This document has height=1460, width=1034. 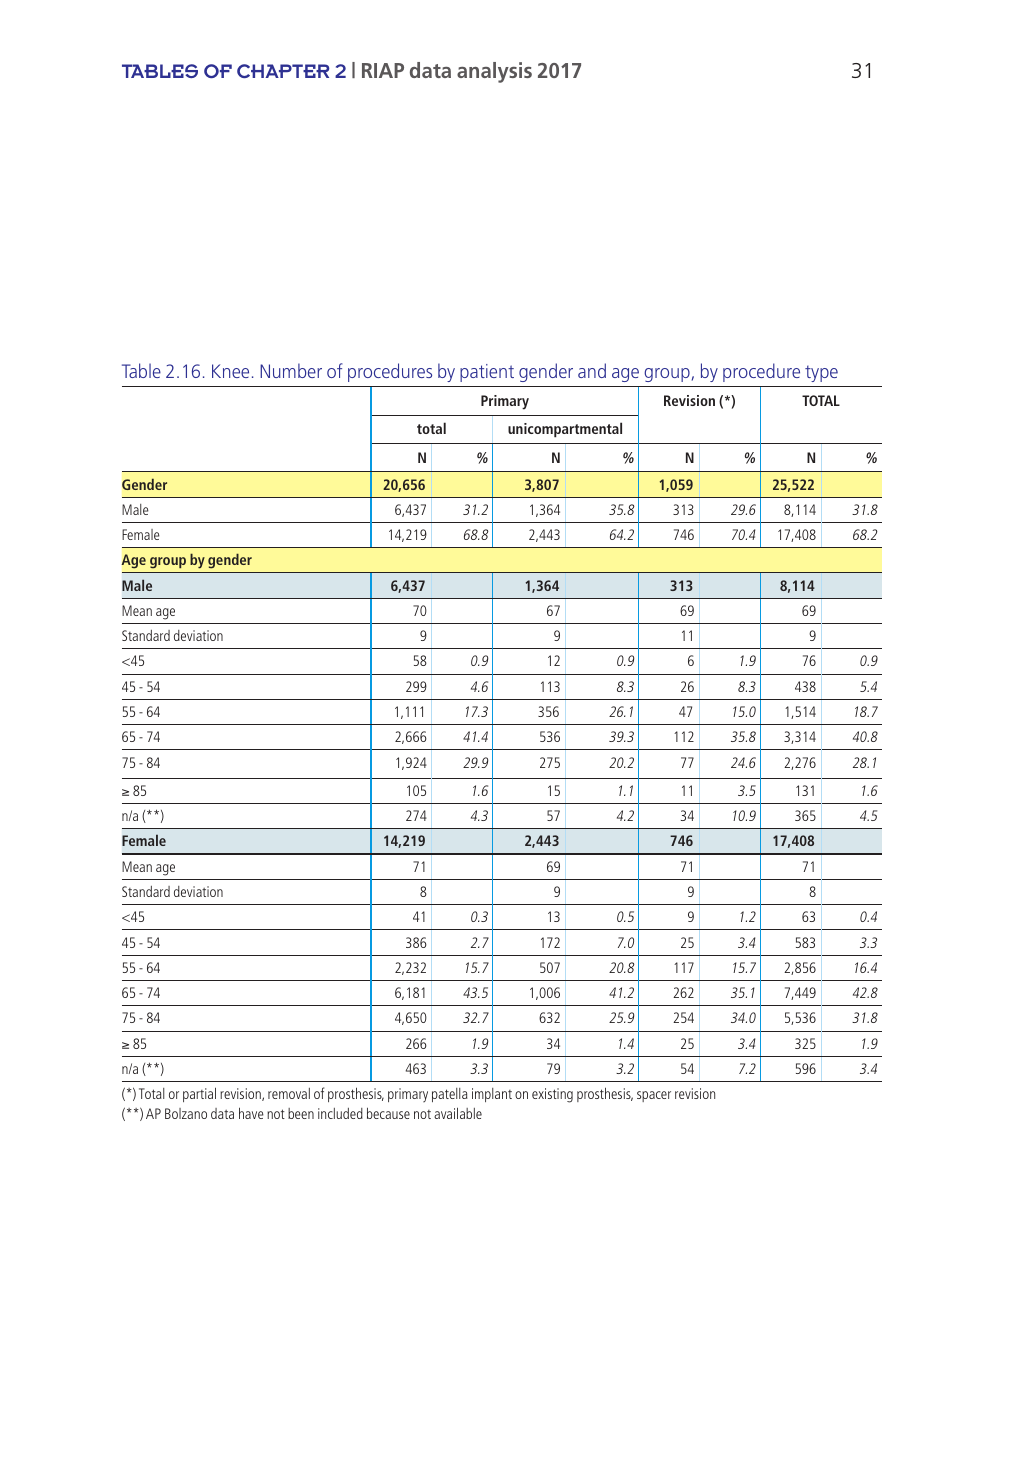 What do you see at coordinates (494, 72) in the document?
I see `analysis` at bounding box center [494, 72].
